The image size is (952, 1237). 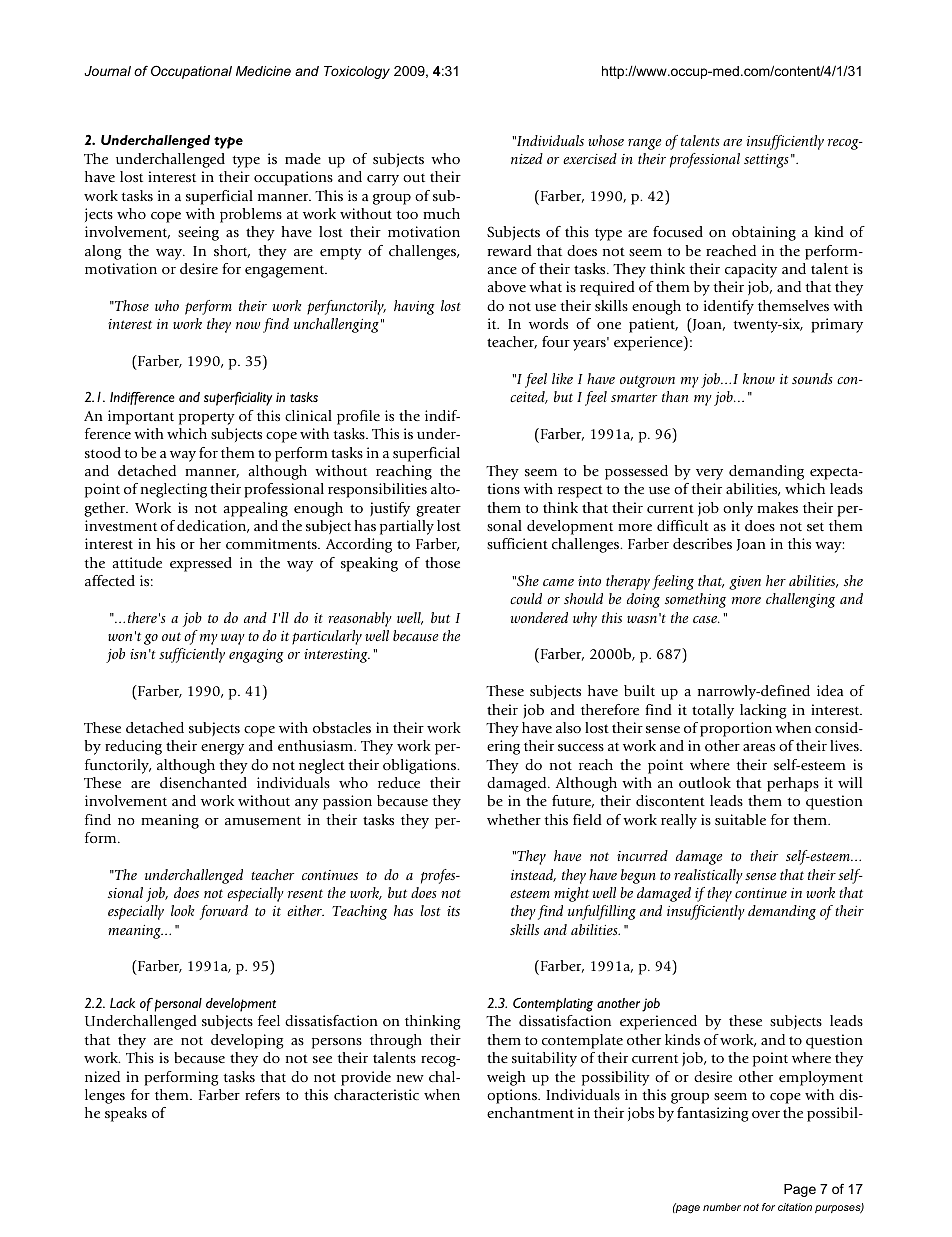 What do you see at coordinates (506, 1078) in the image?
I see `weigh` at bounding box center [506, 1078].
